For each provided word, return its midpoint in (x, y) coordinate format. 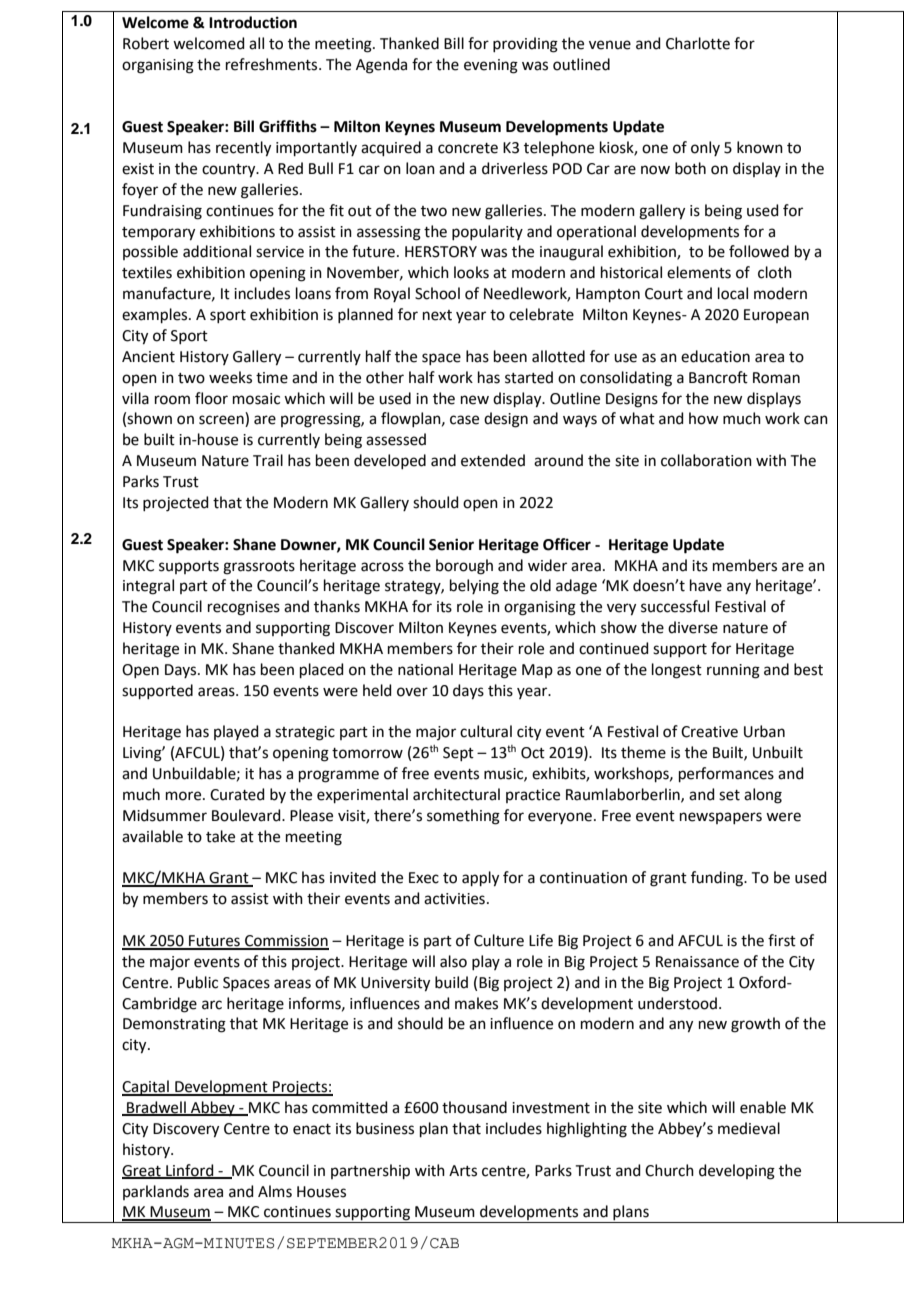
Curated (237, 794)
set (729, 795)
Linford (190, 1171)
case (464, 420)
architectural (456, 794)
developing (737, 1172)
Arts (463, 1171)
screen (222, 421)
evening (491, 66)
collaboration (706, 460)
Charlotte (698, 43)
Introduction (253, 22)
